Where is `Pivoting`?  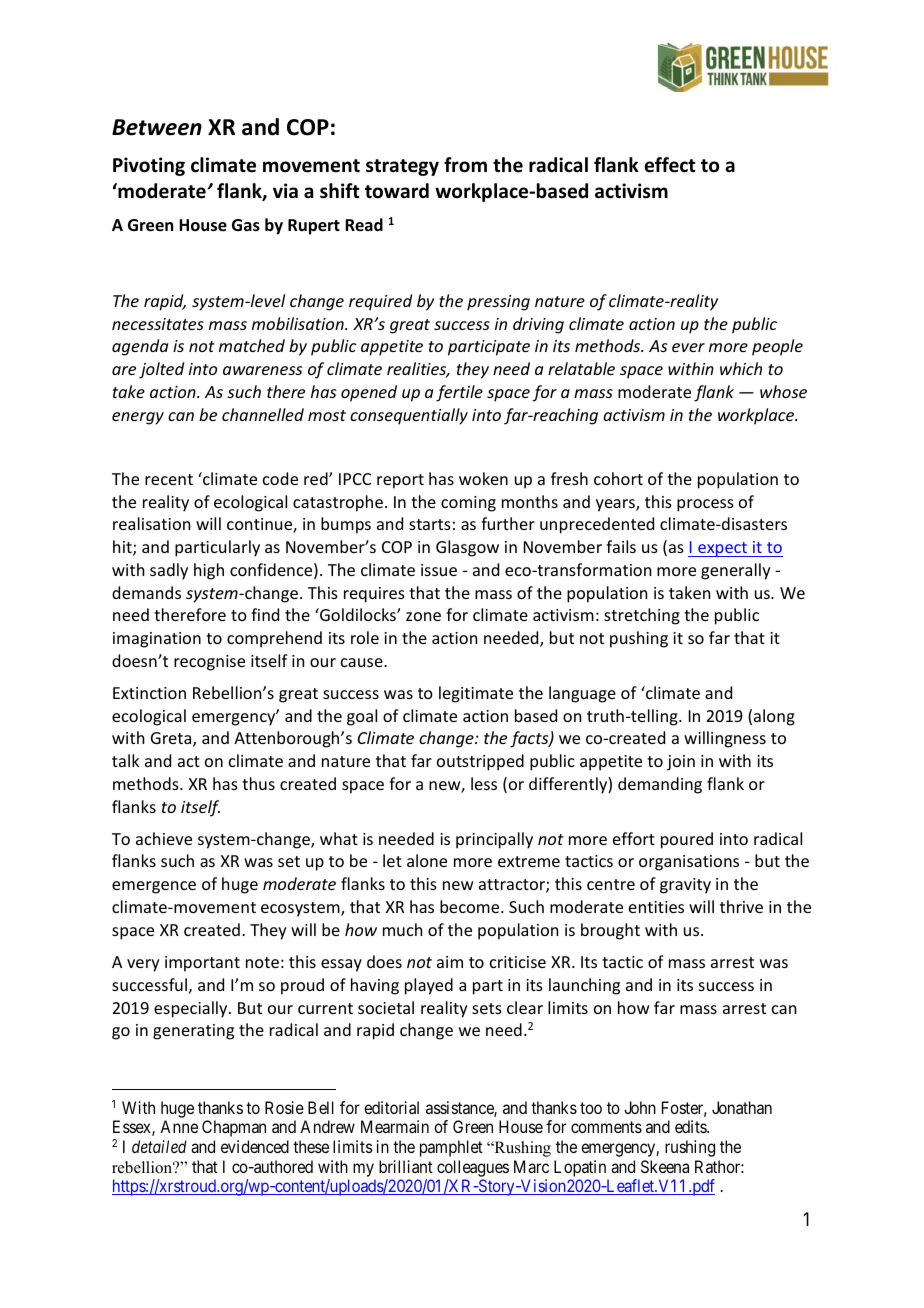 Pivoting is located at coordinates (149, 166).
